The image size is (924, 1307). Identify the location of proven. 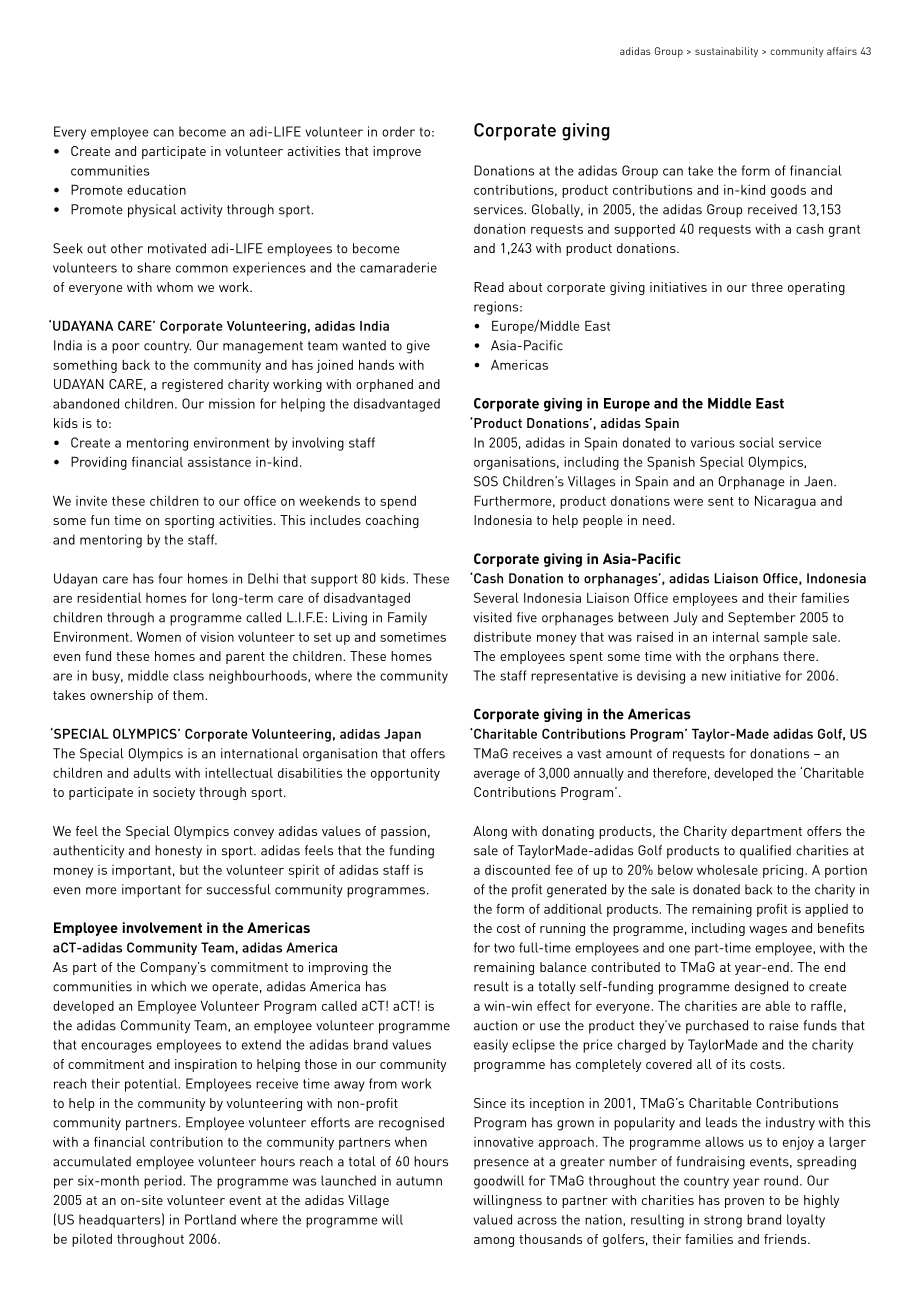
(744, 1203).
